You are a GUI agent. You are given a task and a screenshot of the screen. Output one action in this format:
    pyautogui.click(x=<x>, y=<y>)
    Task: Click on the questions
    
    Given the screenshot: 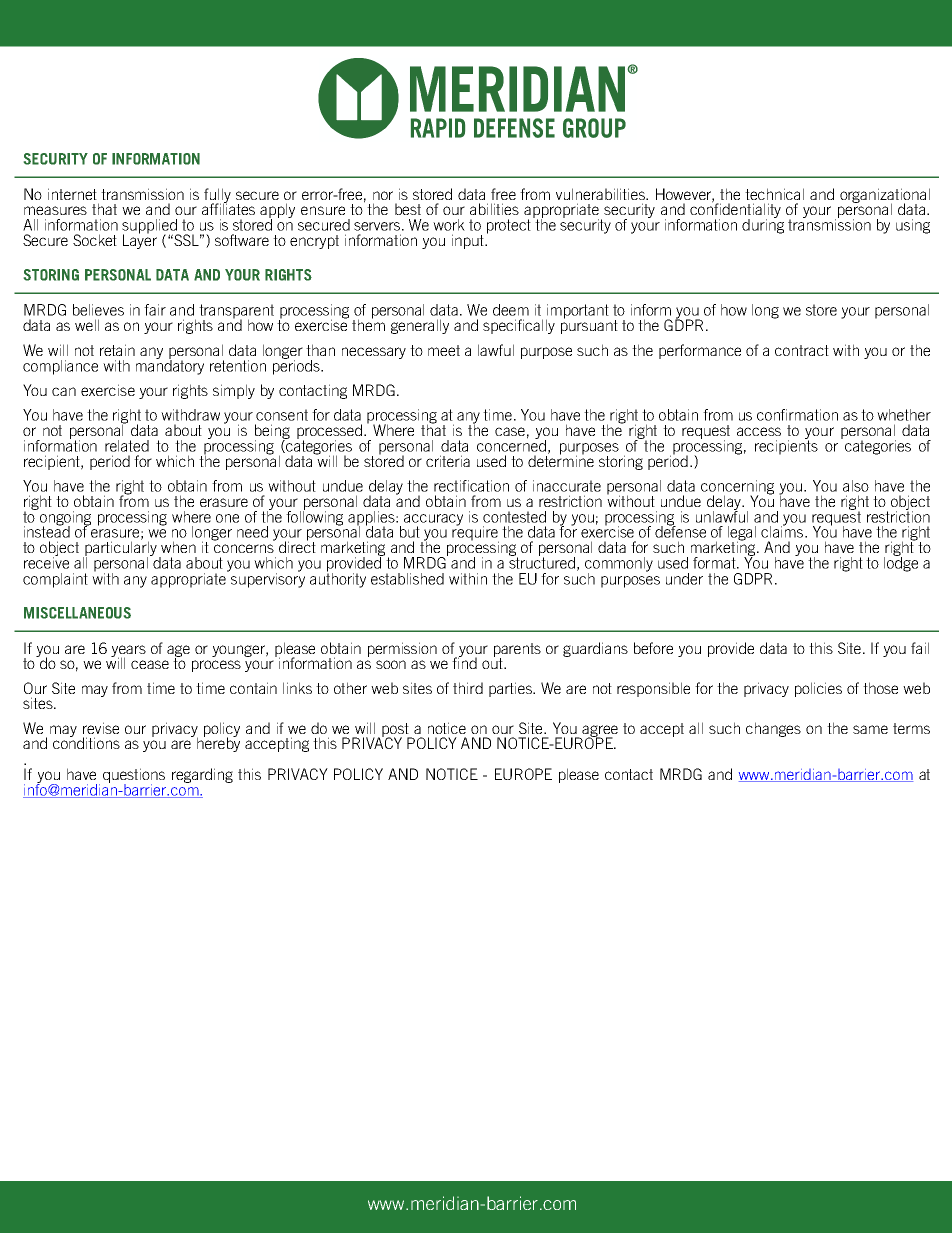 What is the action you would take?
    pyautogui.click(x=134, y=776)
